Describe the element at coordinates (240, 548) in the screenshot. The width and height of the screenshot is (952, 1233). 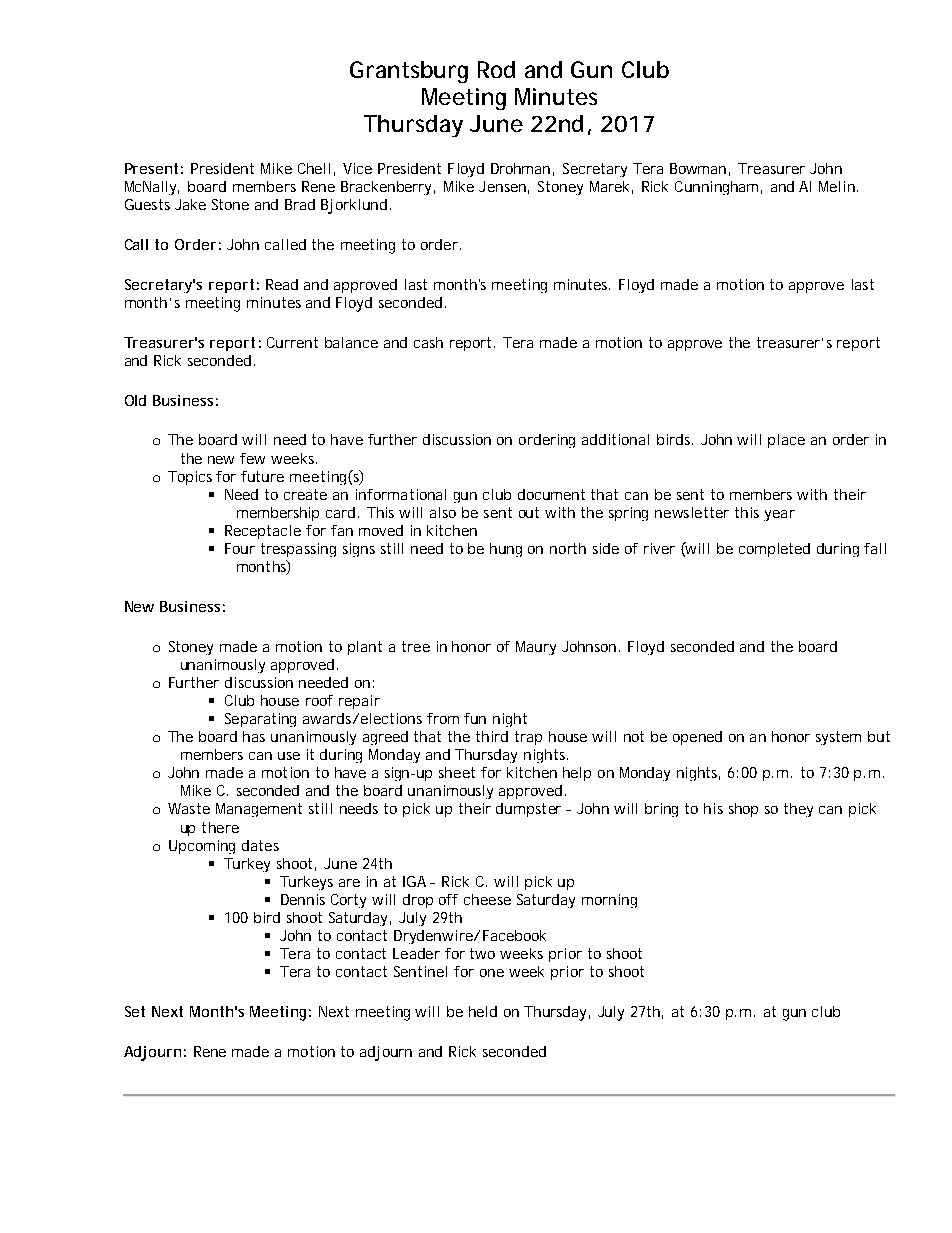
I see `Four` at that location.
